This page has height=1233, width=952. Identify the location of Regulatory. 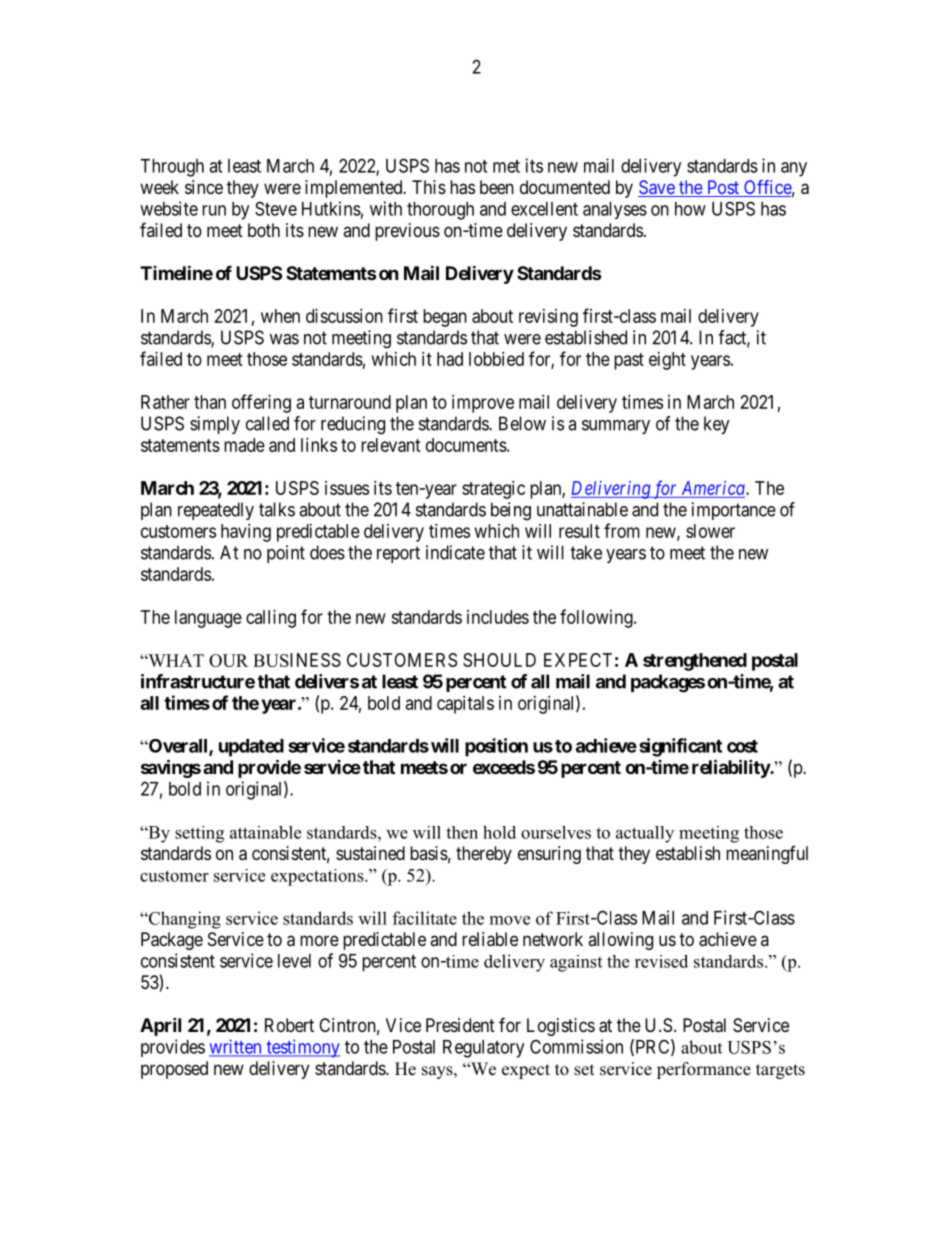
(483, 1049).
